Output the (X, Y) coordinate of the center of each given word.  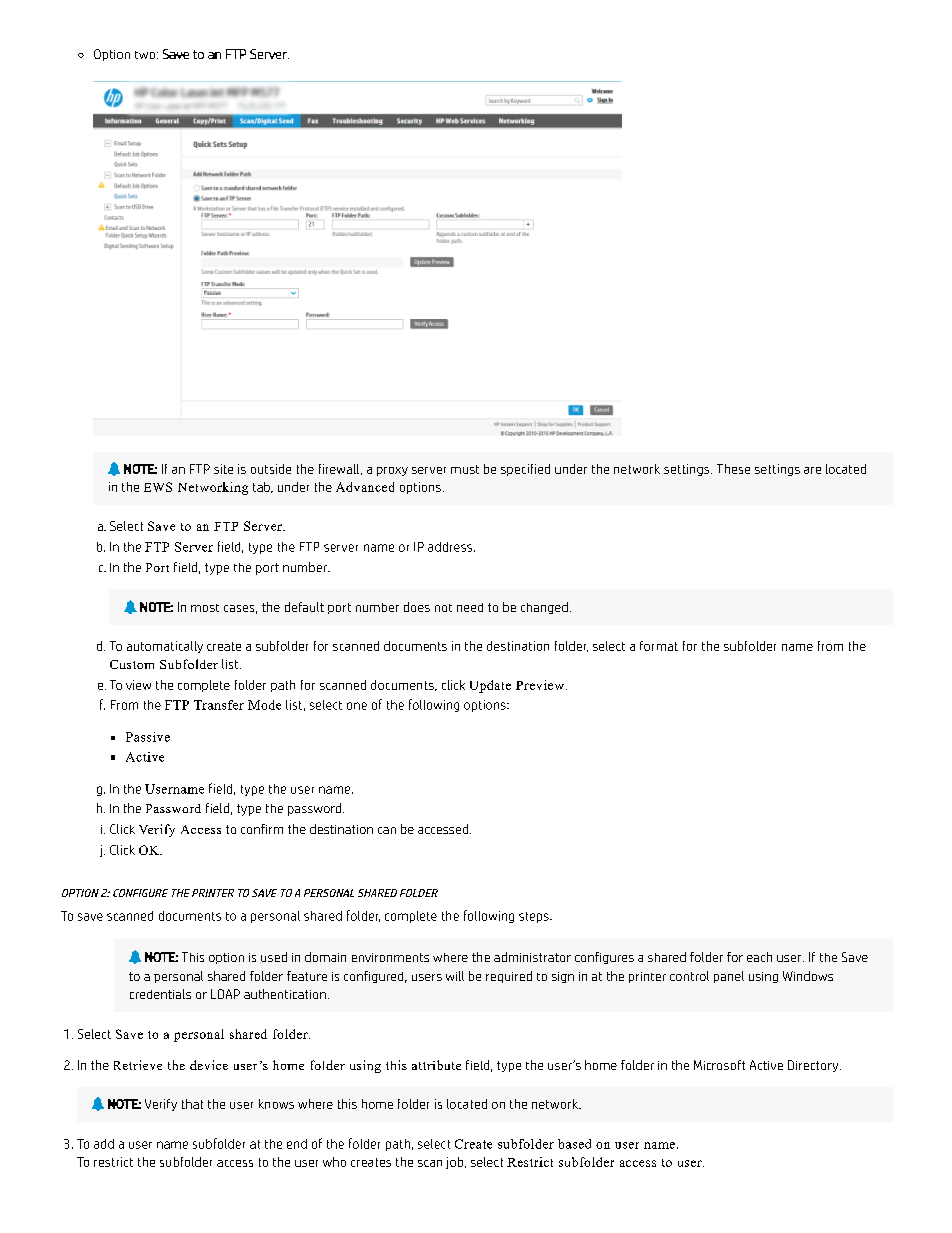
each (759, 957)
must (465, 469)
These (733, 469)
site (223, 469)
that (192, 1104)
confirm (262, 829)
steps (535, 917)
